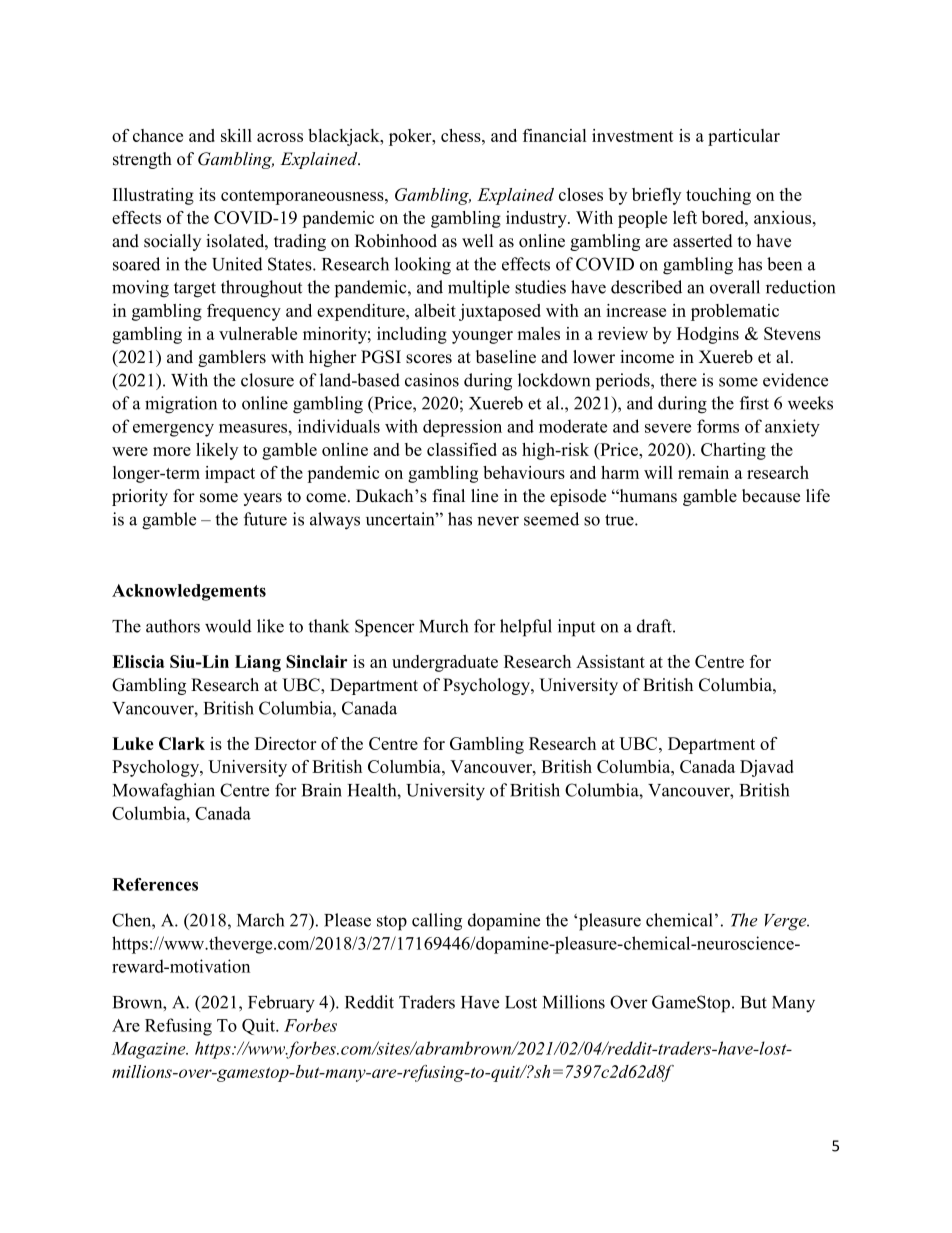  What do you see at coordinates (322, 790) in the screenshot?
I see `Brain` at bounding box center [322, 790].
